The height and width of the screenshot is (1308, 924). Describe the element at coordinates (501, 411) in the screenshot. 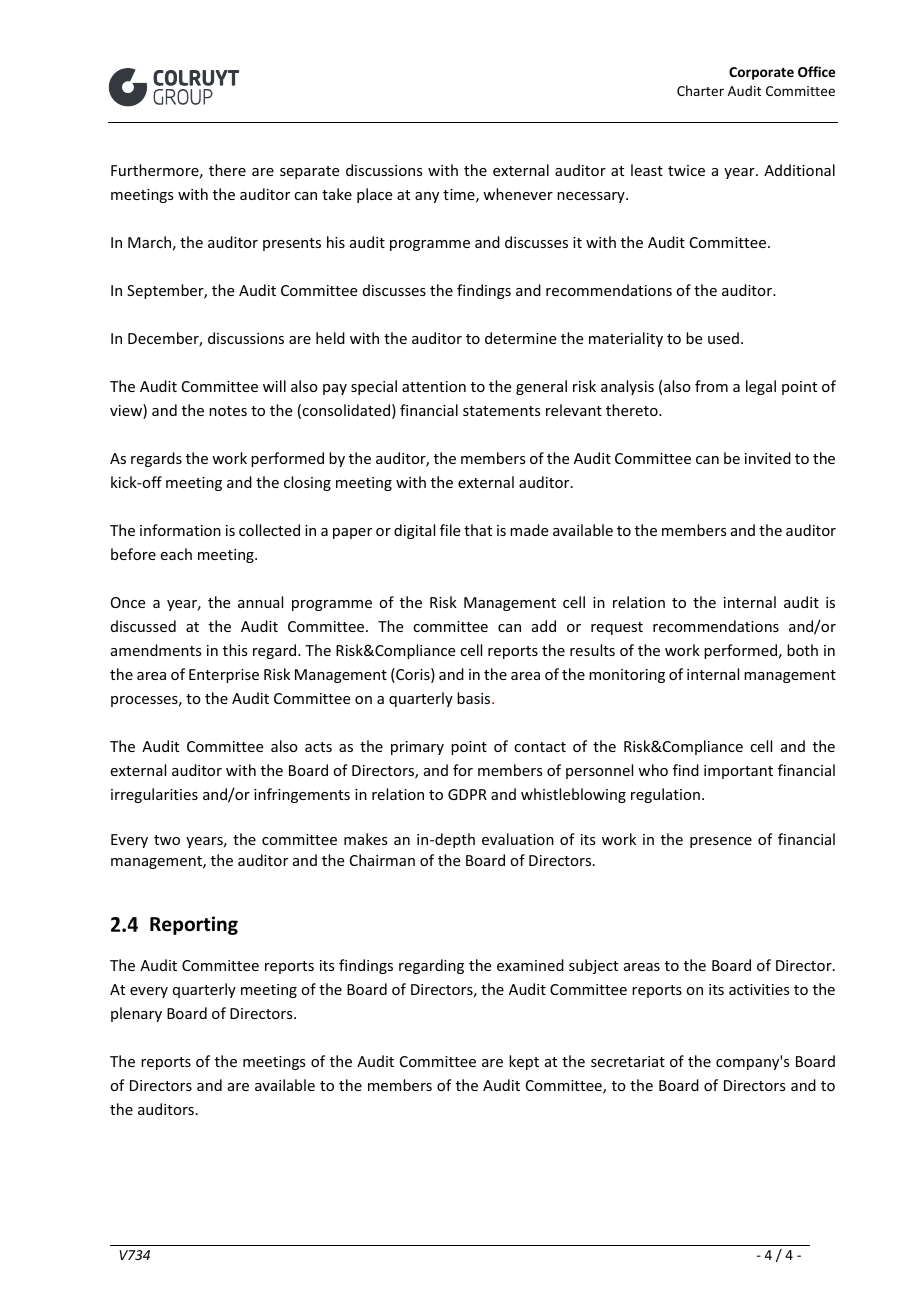

I see `statements` at that location.
